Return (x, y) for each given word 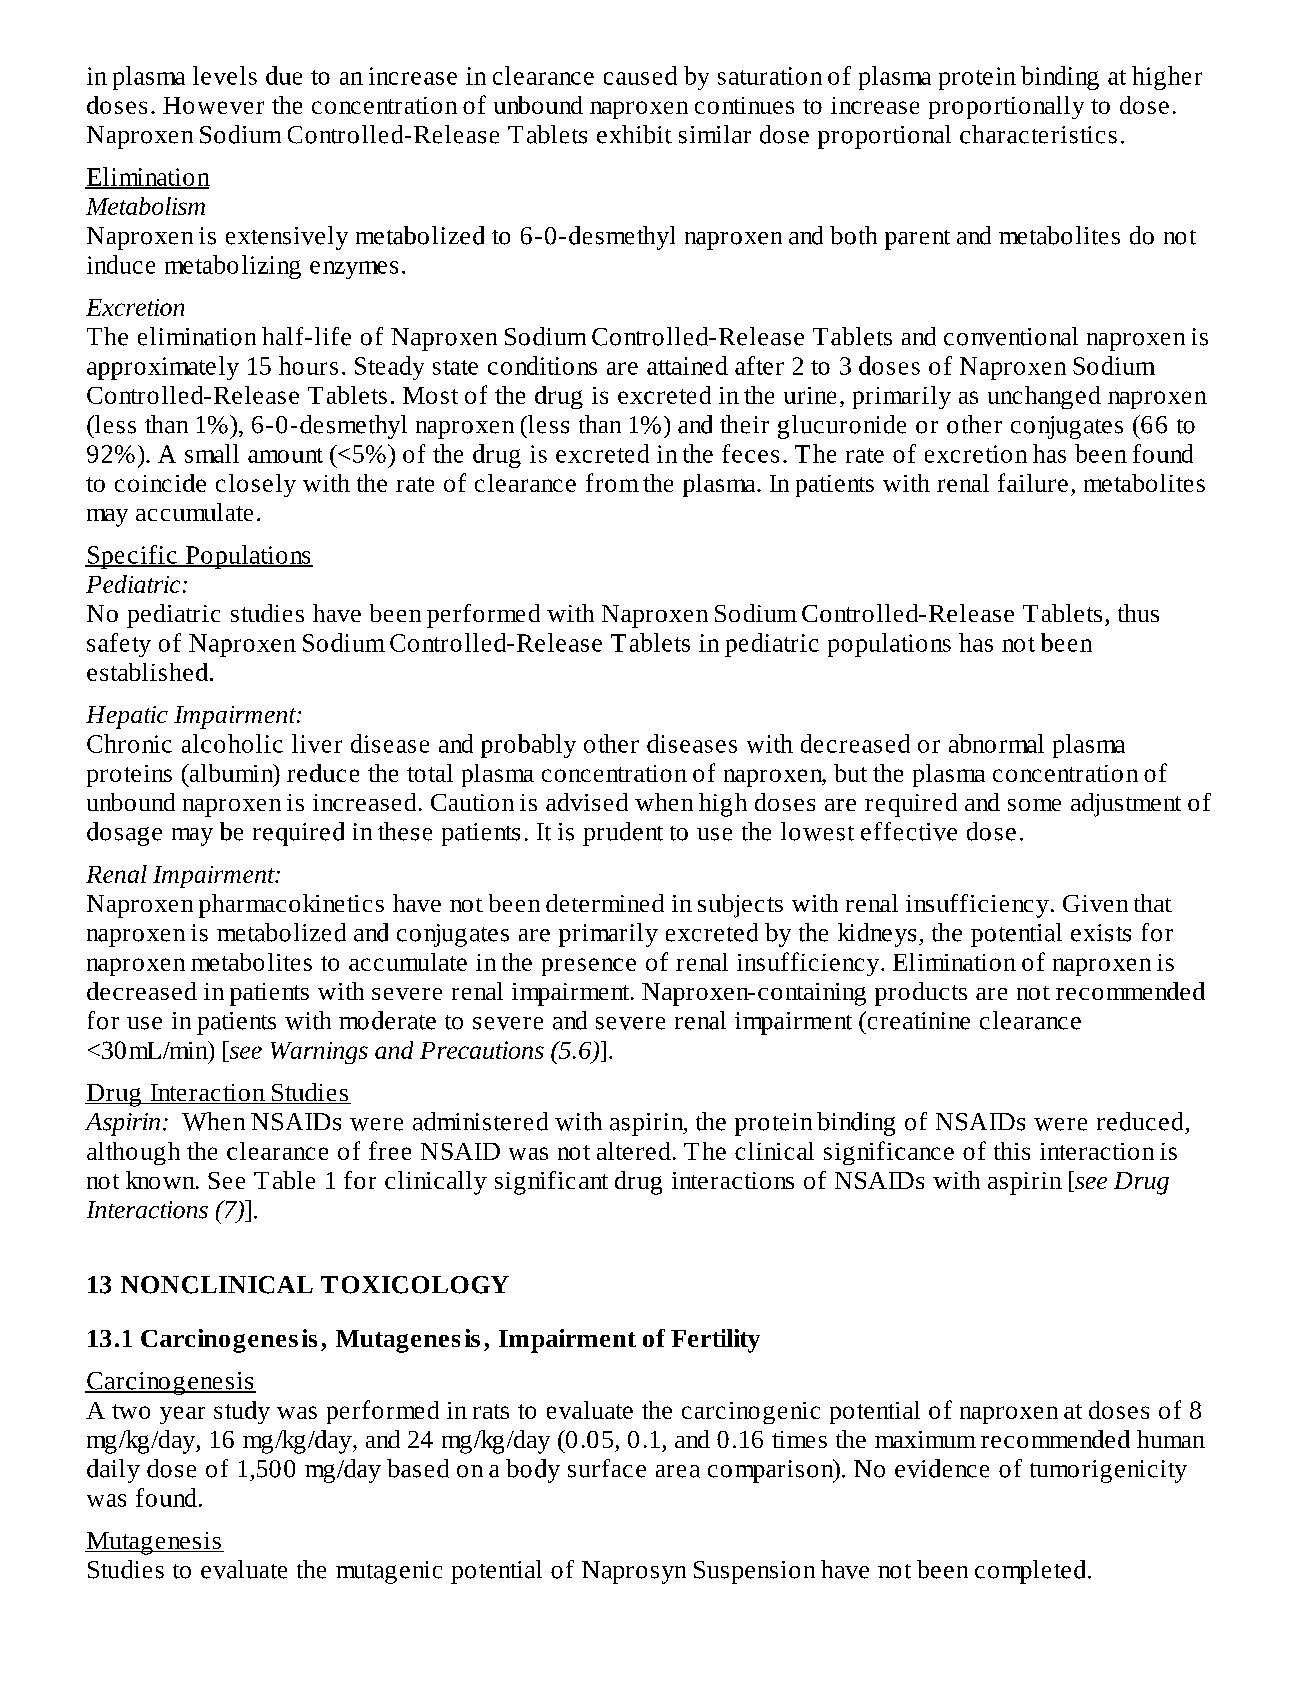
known (161, 1180)
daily (113, 1471)
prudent (623, 834)
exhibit (634, 134)
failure (1033, 482)
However (213, 105)
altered (634, 1151)
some (1034, 805)
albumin (231, 773)
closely (256, 485)
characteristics (1038, 134)
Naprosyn (634, 1572)
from (612, 482)
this (1012, 1151)
